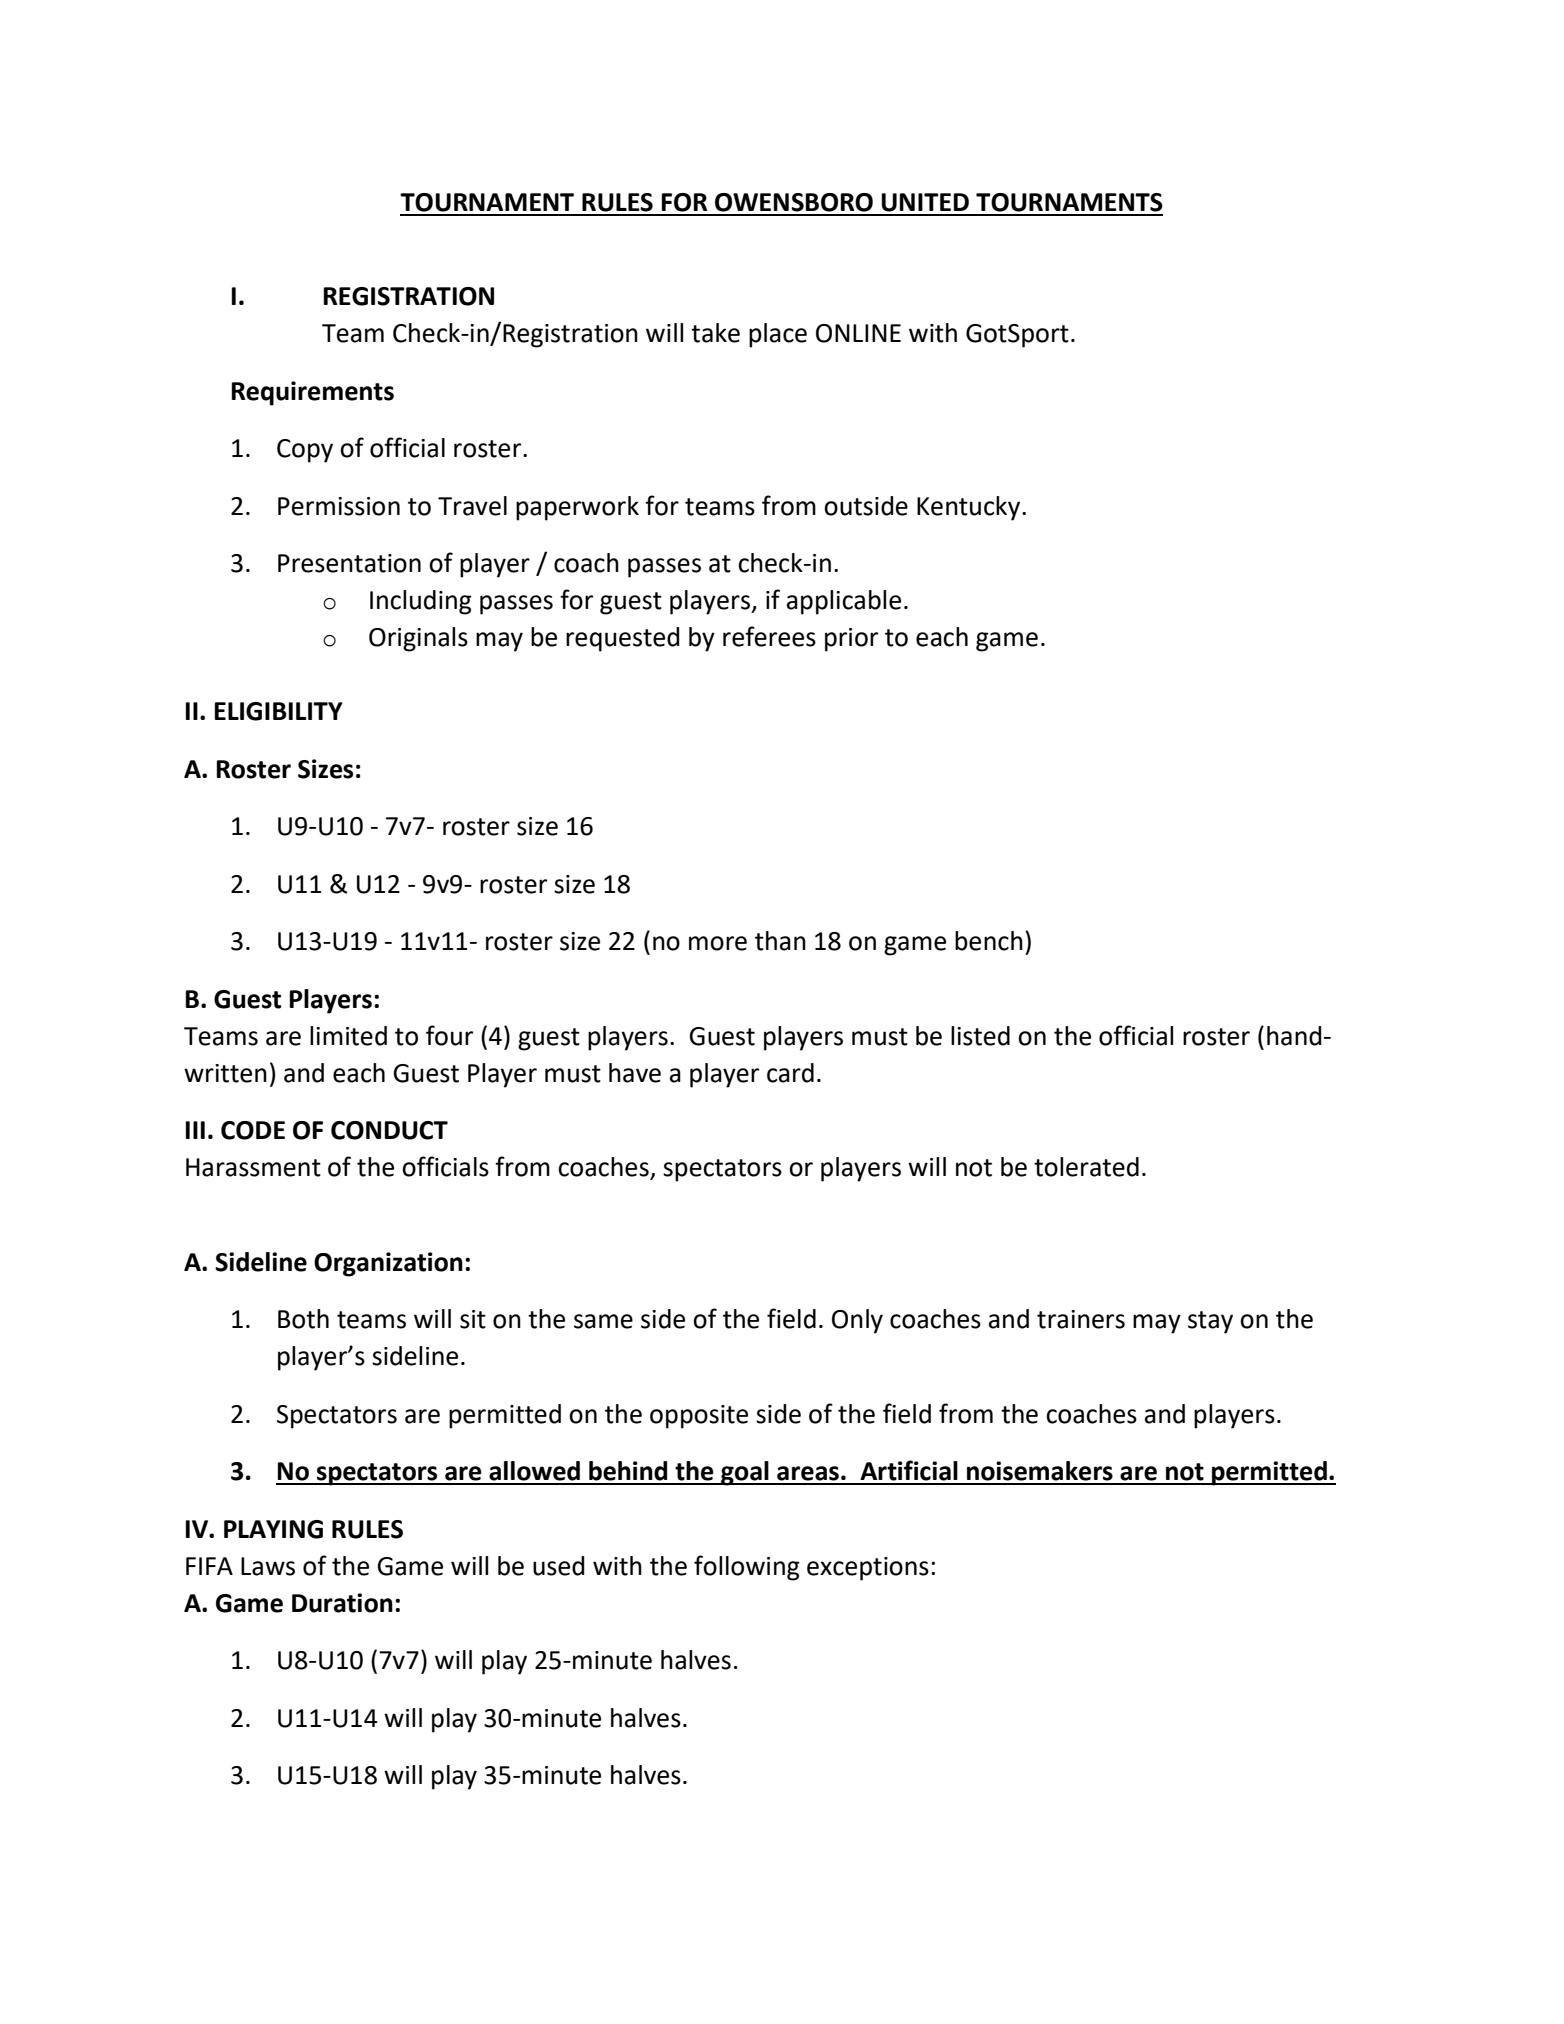 The image size is (1564, 2024). I want to click on trainers, so click(1081, 1319).
